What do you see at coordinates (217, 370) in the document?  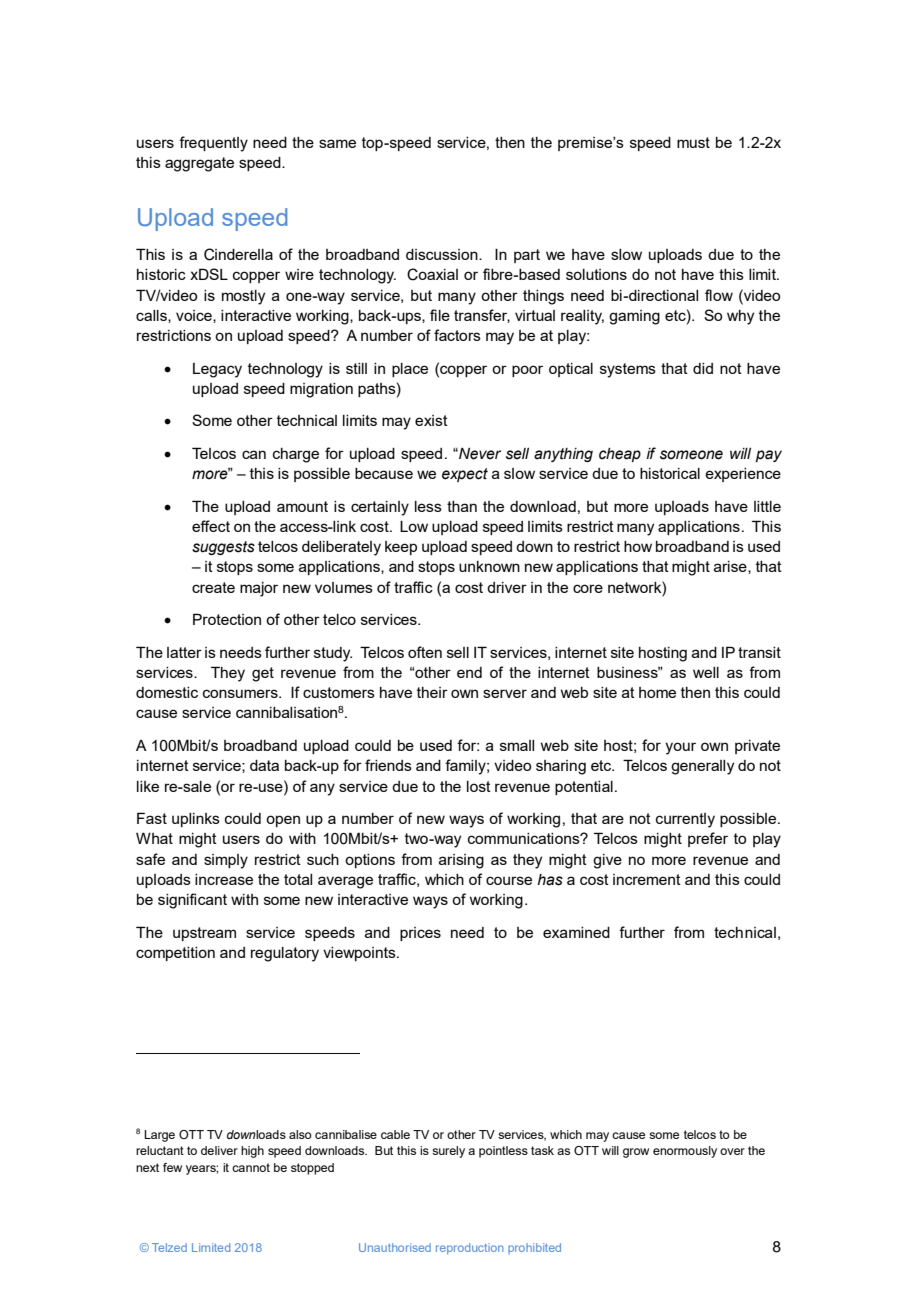 I see `Legacy` at bounding box center [217, 370].
